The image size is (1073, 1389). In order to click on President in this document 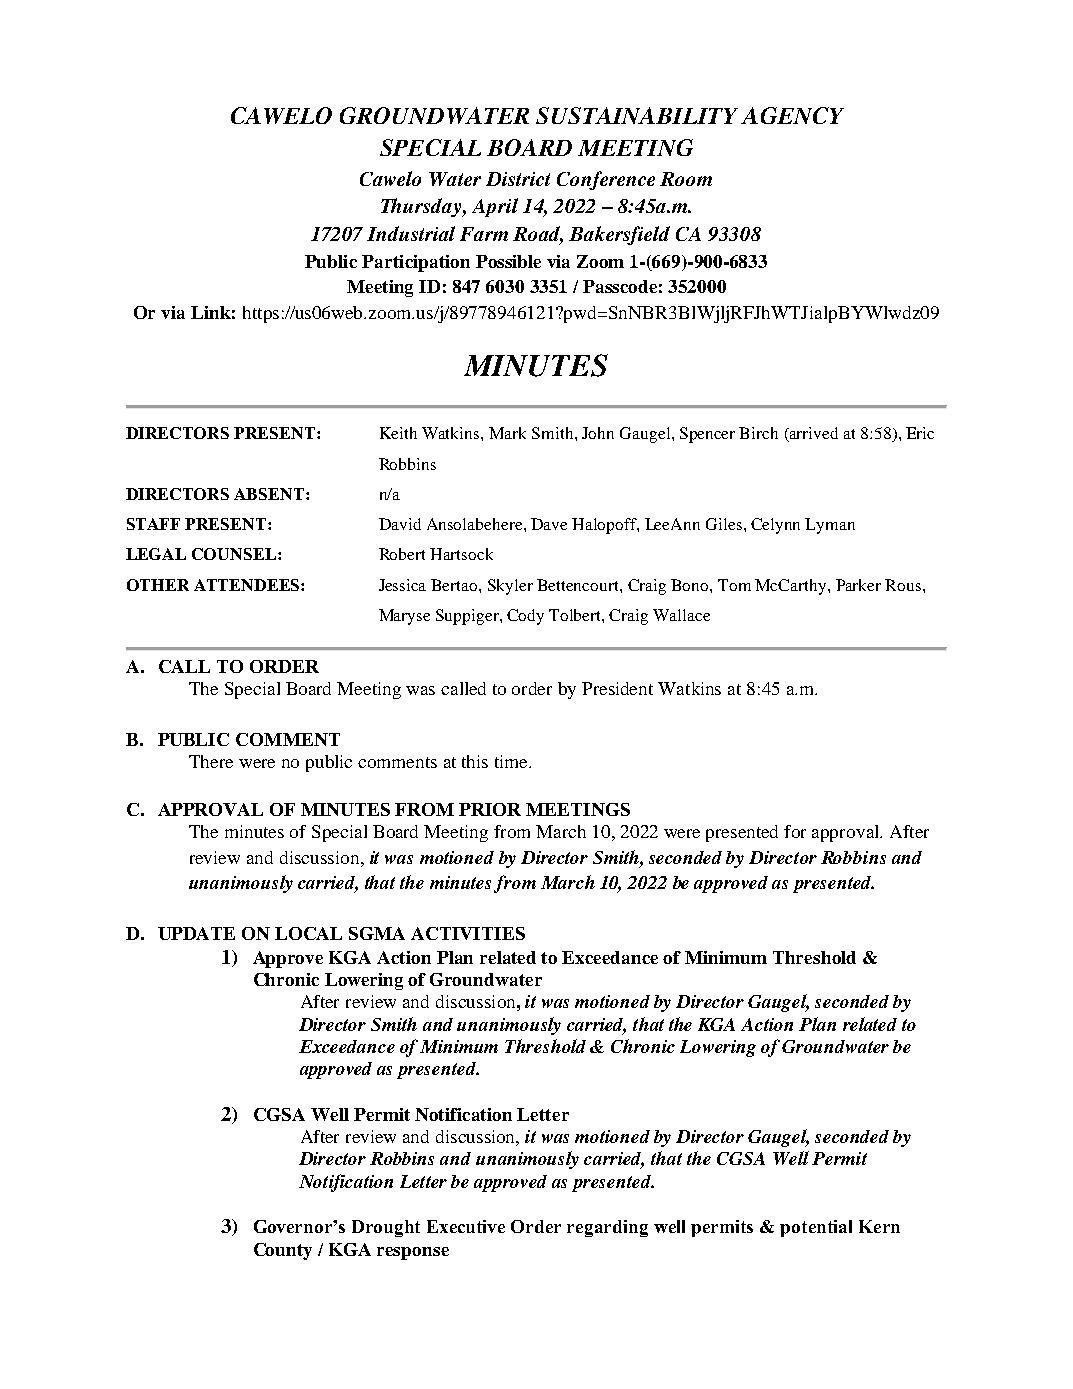, I will do `click(617, 688)`.
